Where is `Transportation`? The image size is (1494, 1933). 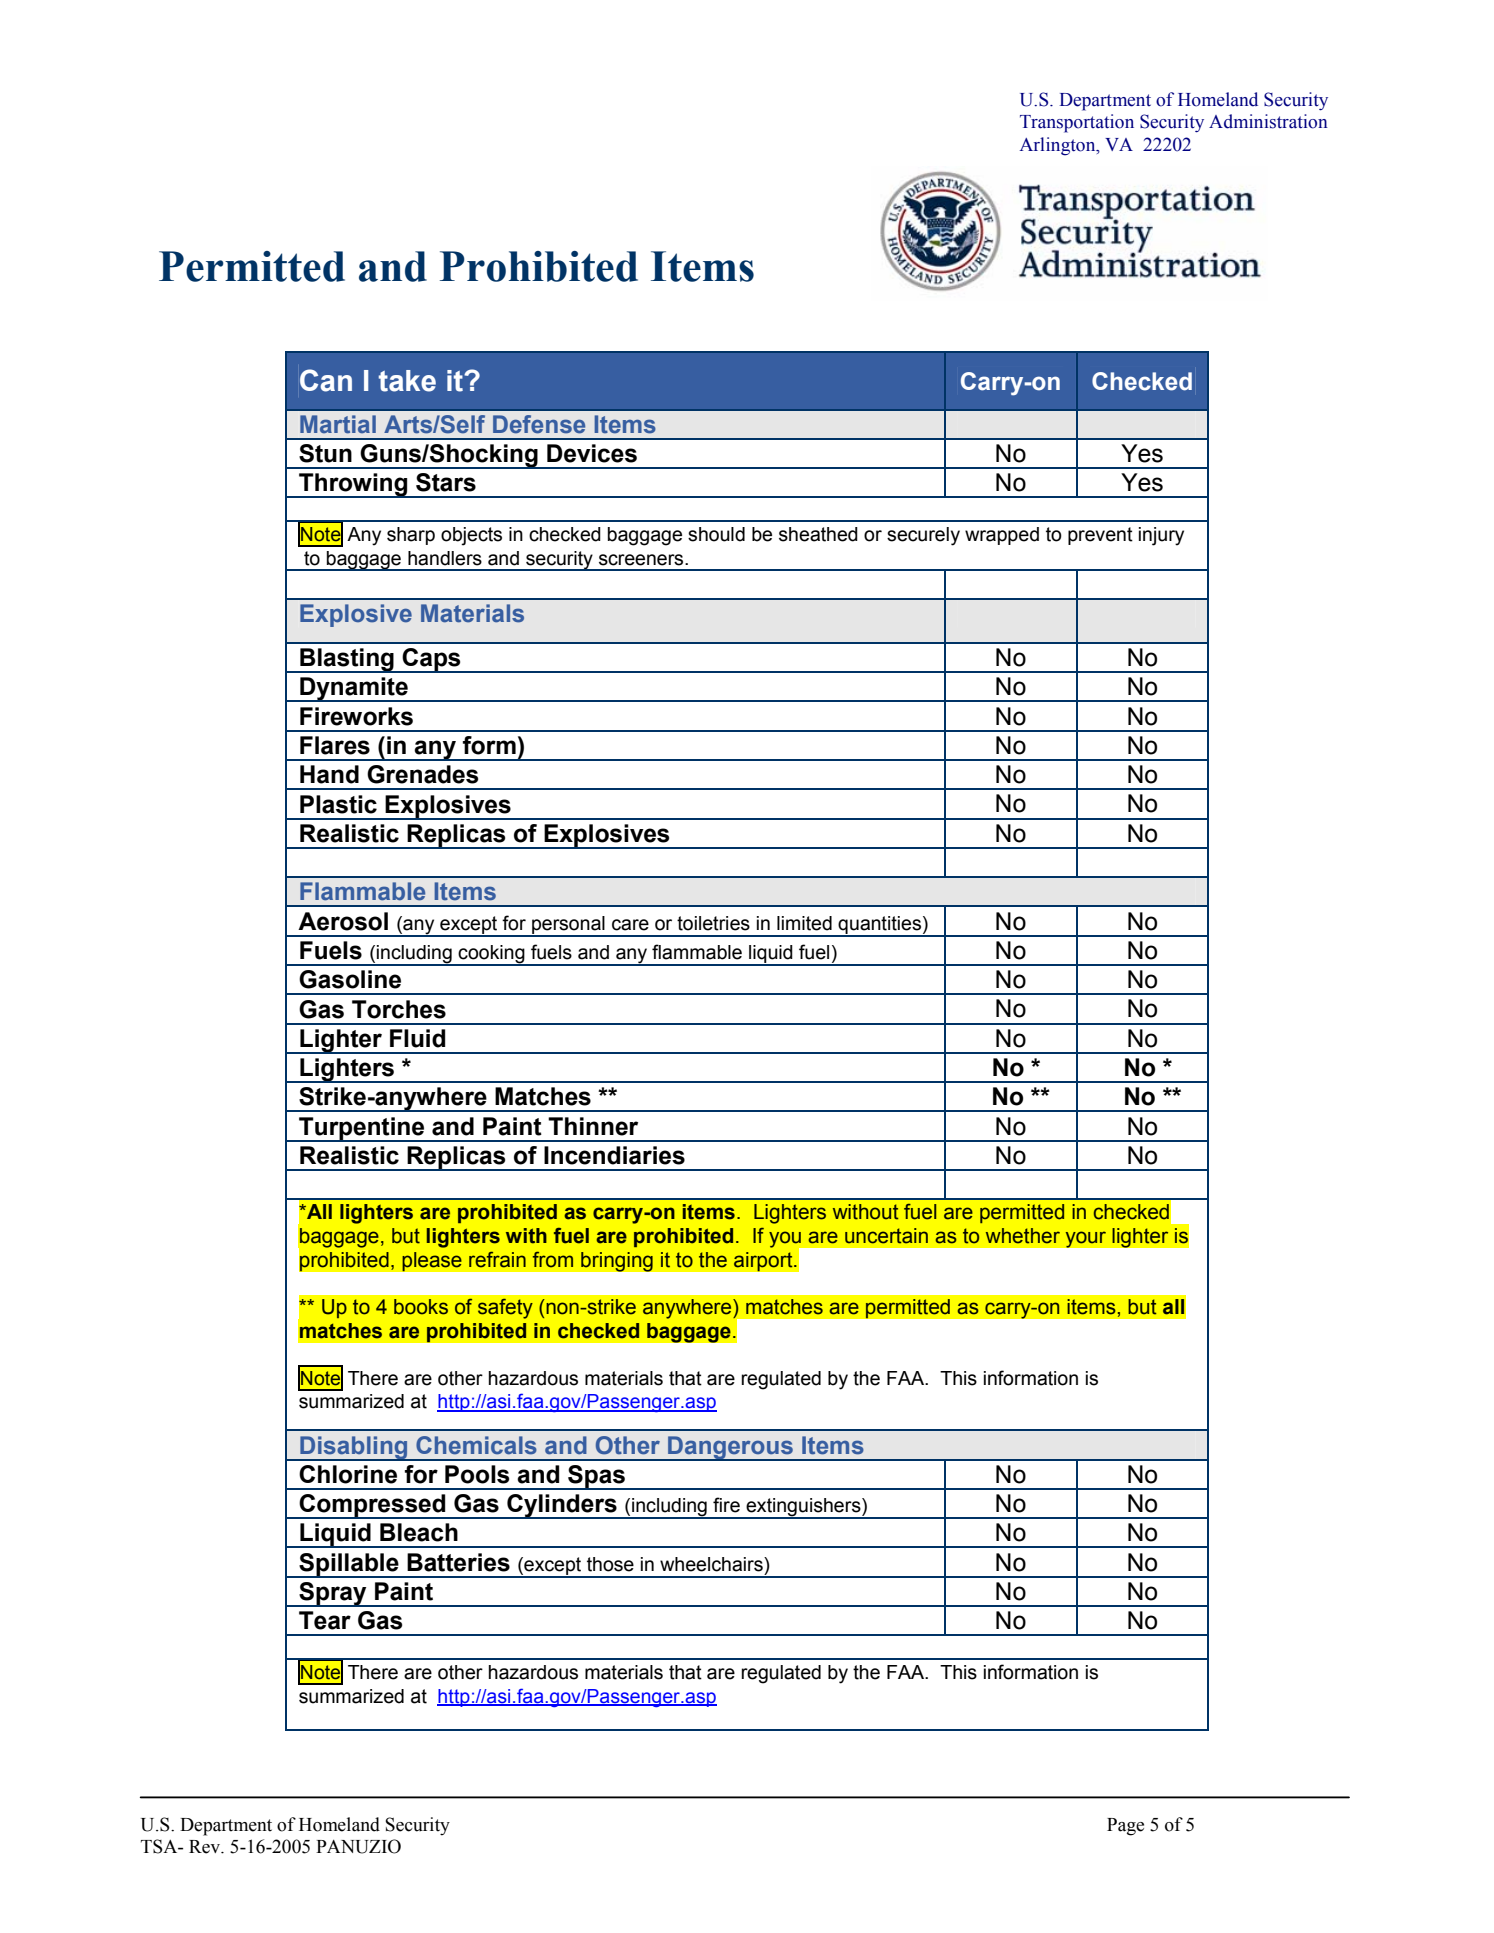 Transportation is located at coordinates (1077, 123).
